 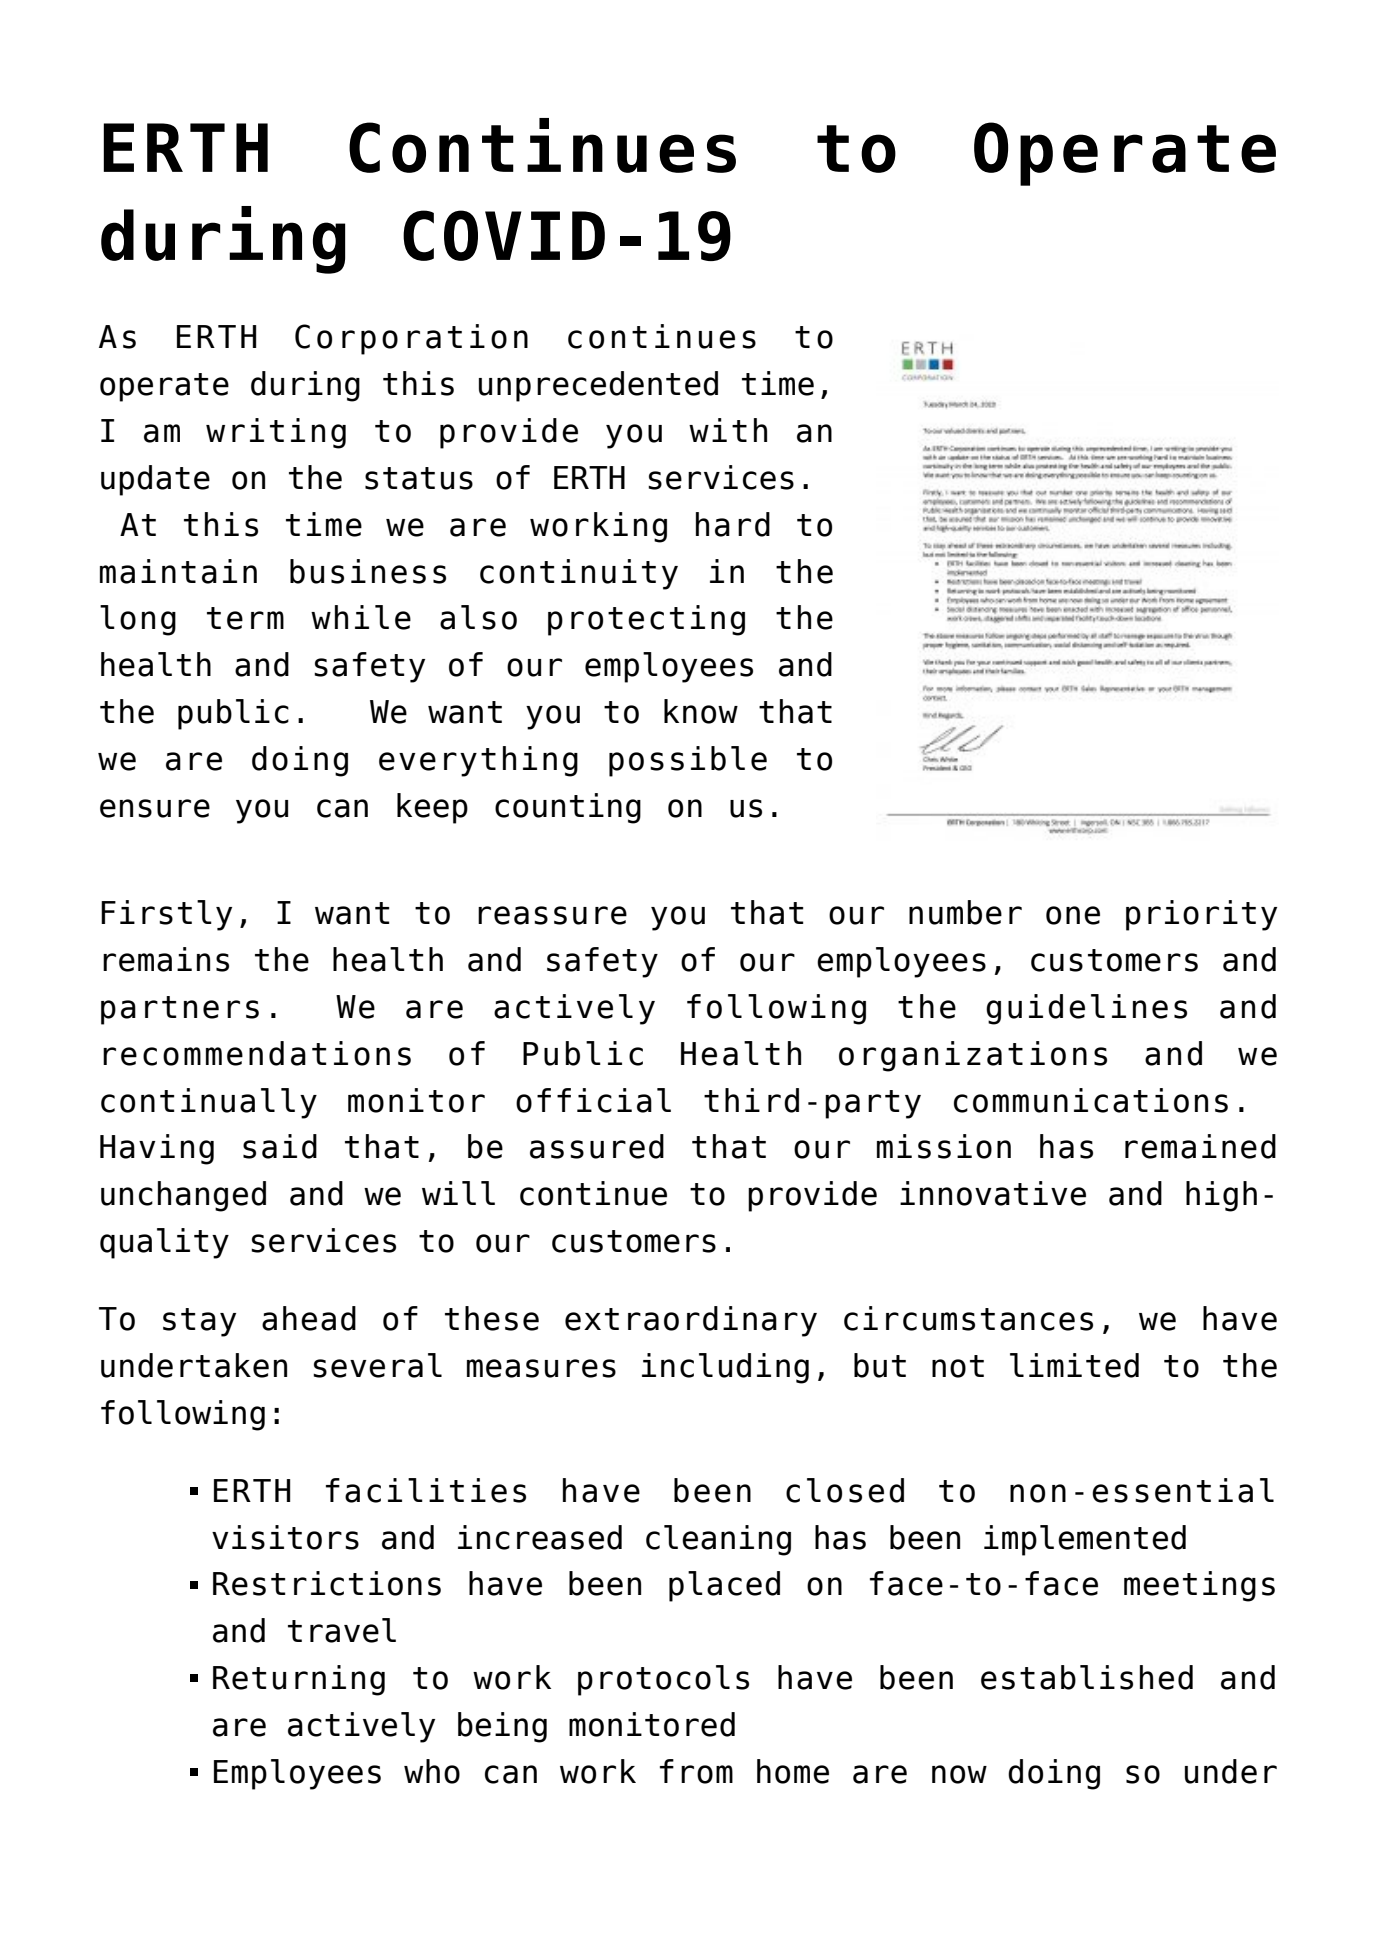 What do you see at coordinates (993, 1193) in the screenshot?
I see `innovative` at bounding box center [993, 1193].
